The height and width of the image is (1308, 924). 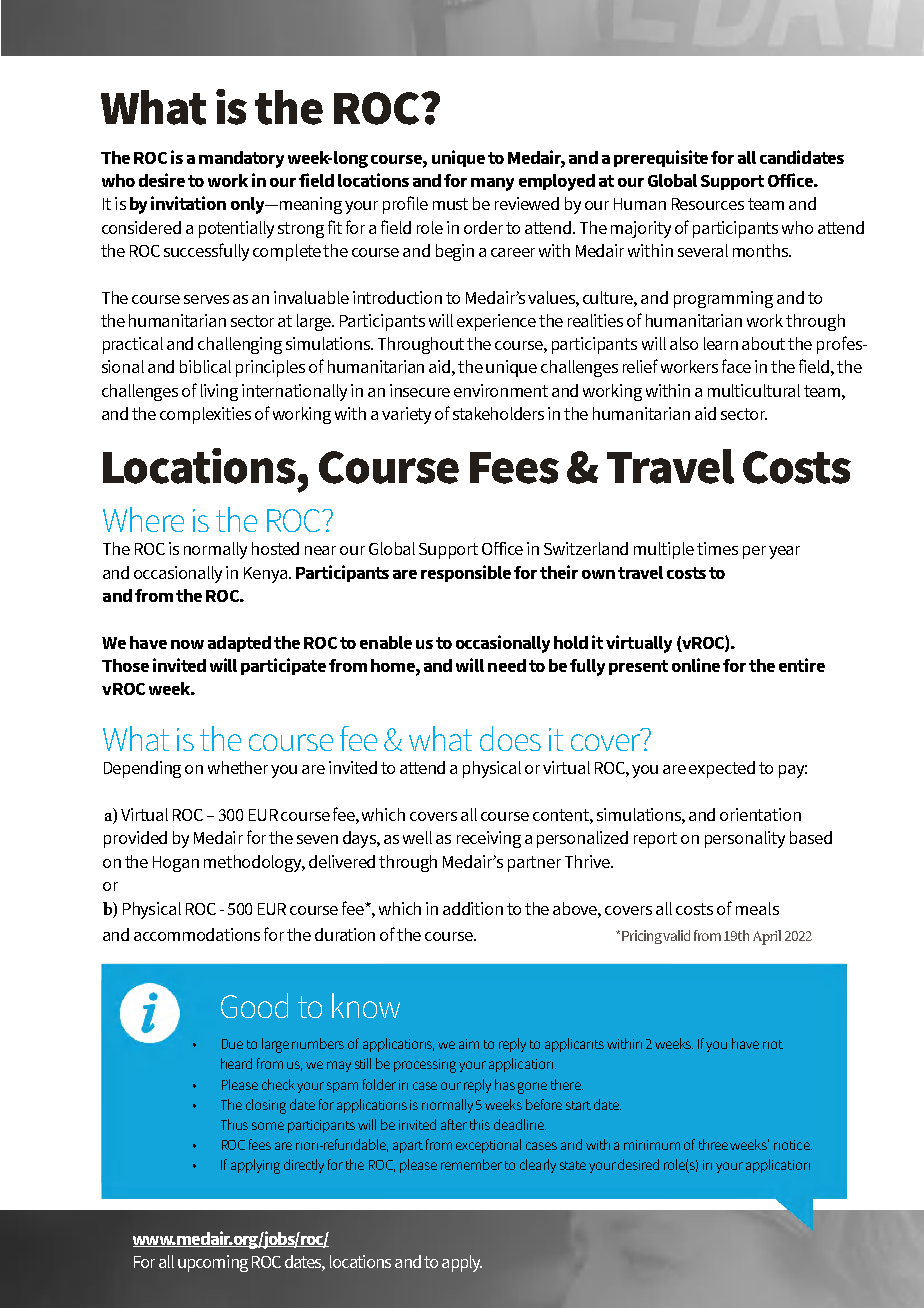 What do you see at coordinates (143, 519) in the image?
I see `Where` at bounding box center [143, 519].
